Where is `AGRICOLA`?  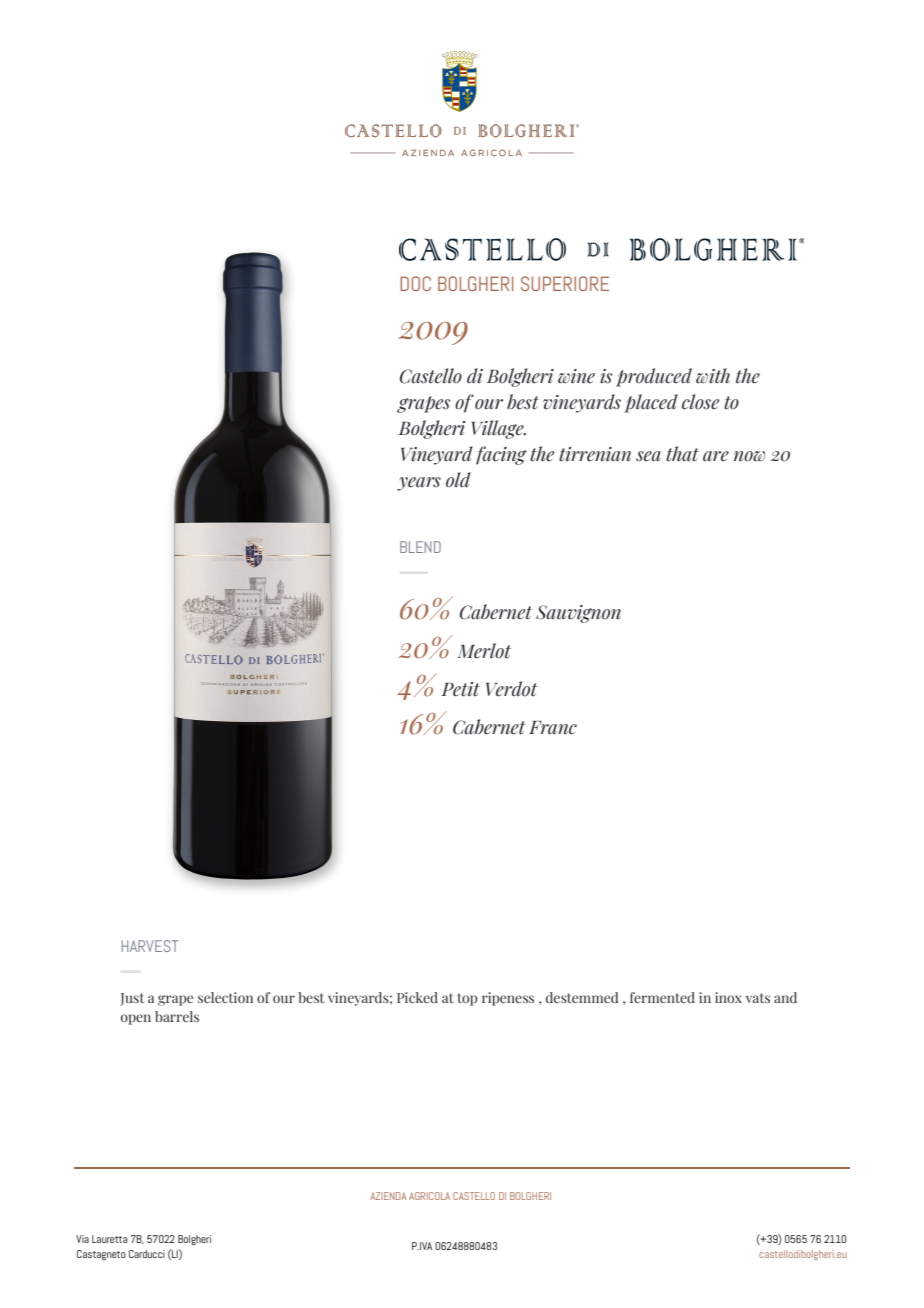 AGRICOLA is located at coordinates (429, 1196).
